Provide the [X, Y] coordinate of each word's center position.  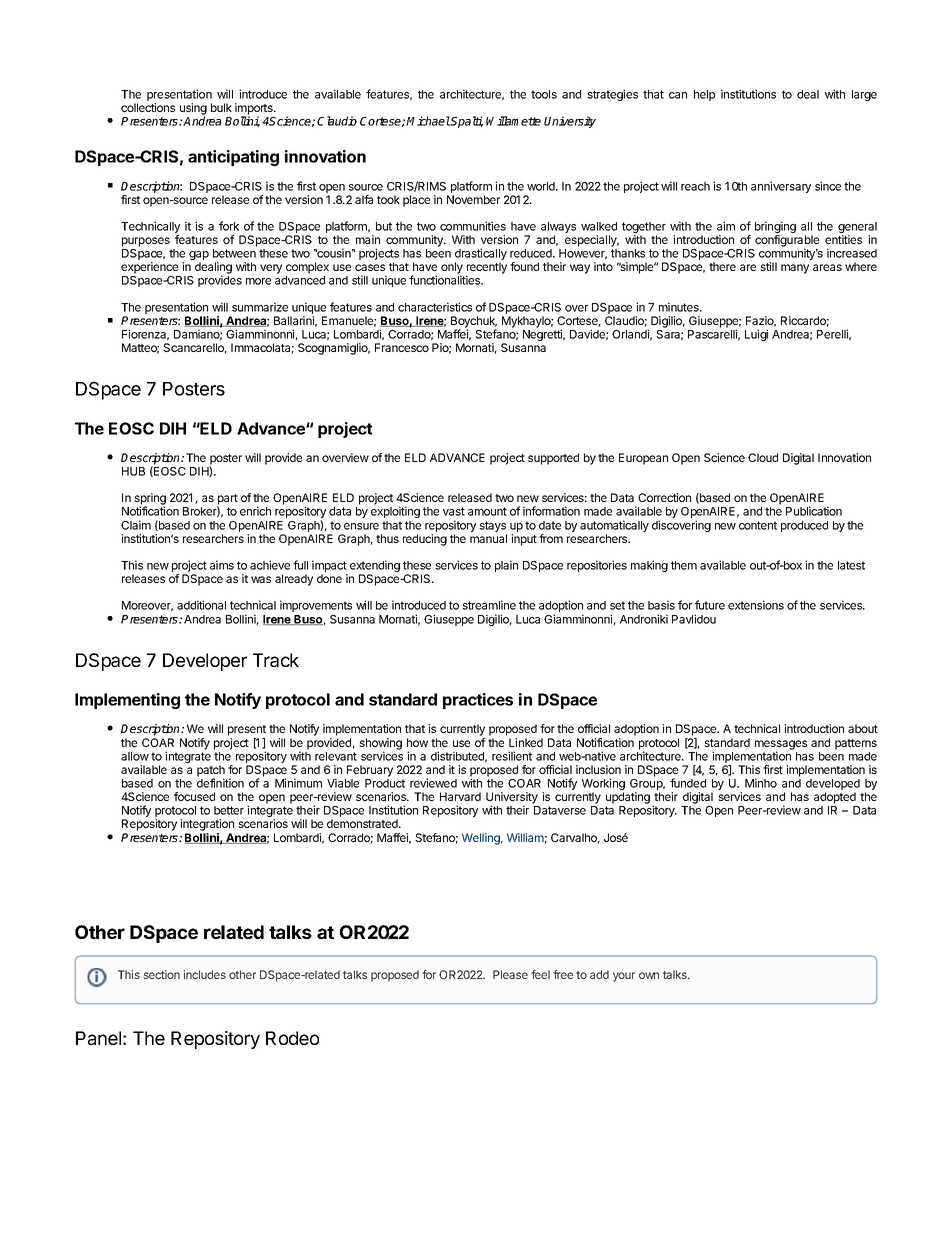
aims [222, 565]
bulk [221, 107]
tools [544, 94]
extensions [756, 605]
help [704, 95]
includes [204, 974]
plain [506, 566]
